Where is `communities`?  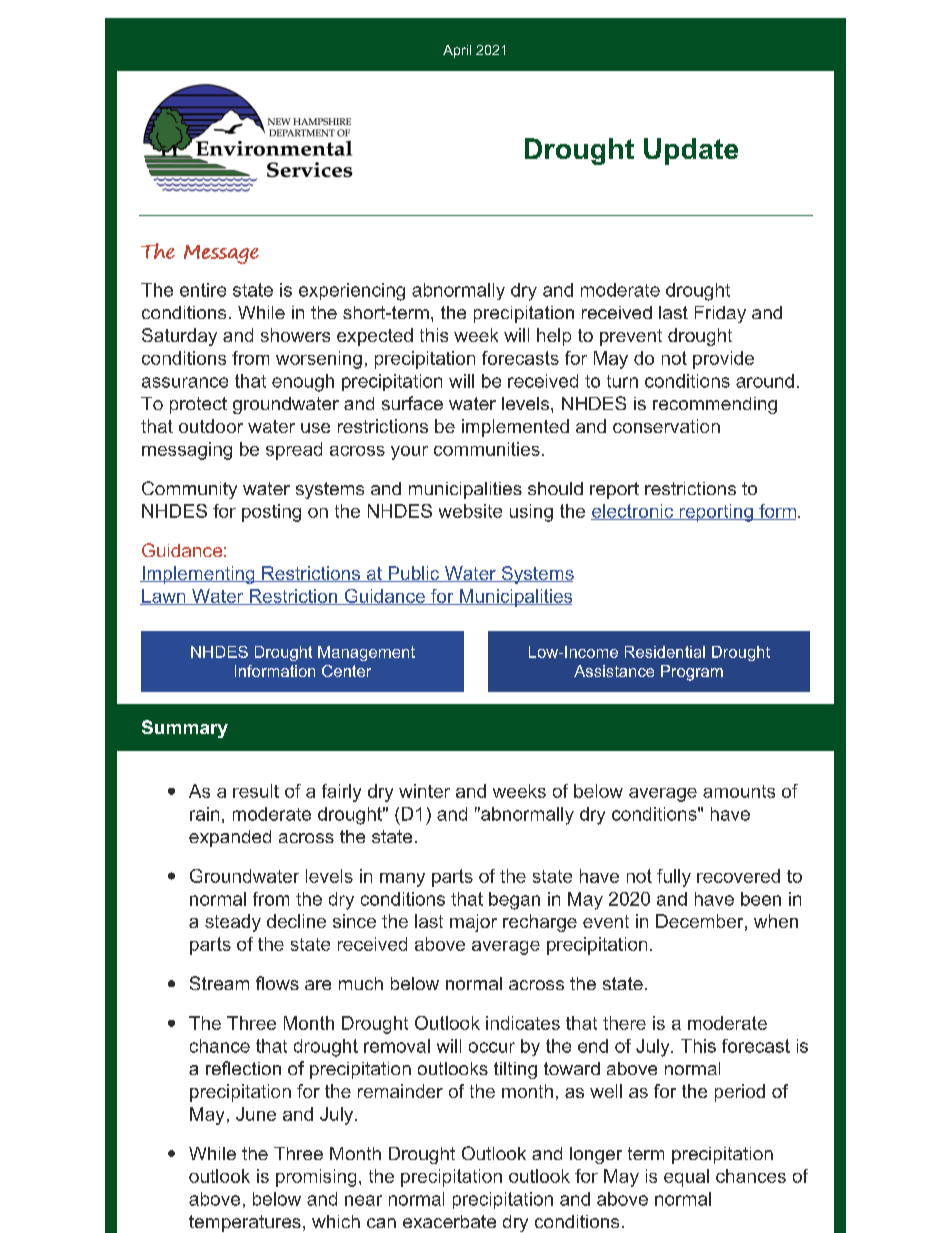 communities is located at coordinates (487, 449).
